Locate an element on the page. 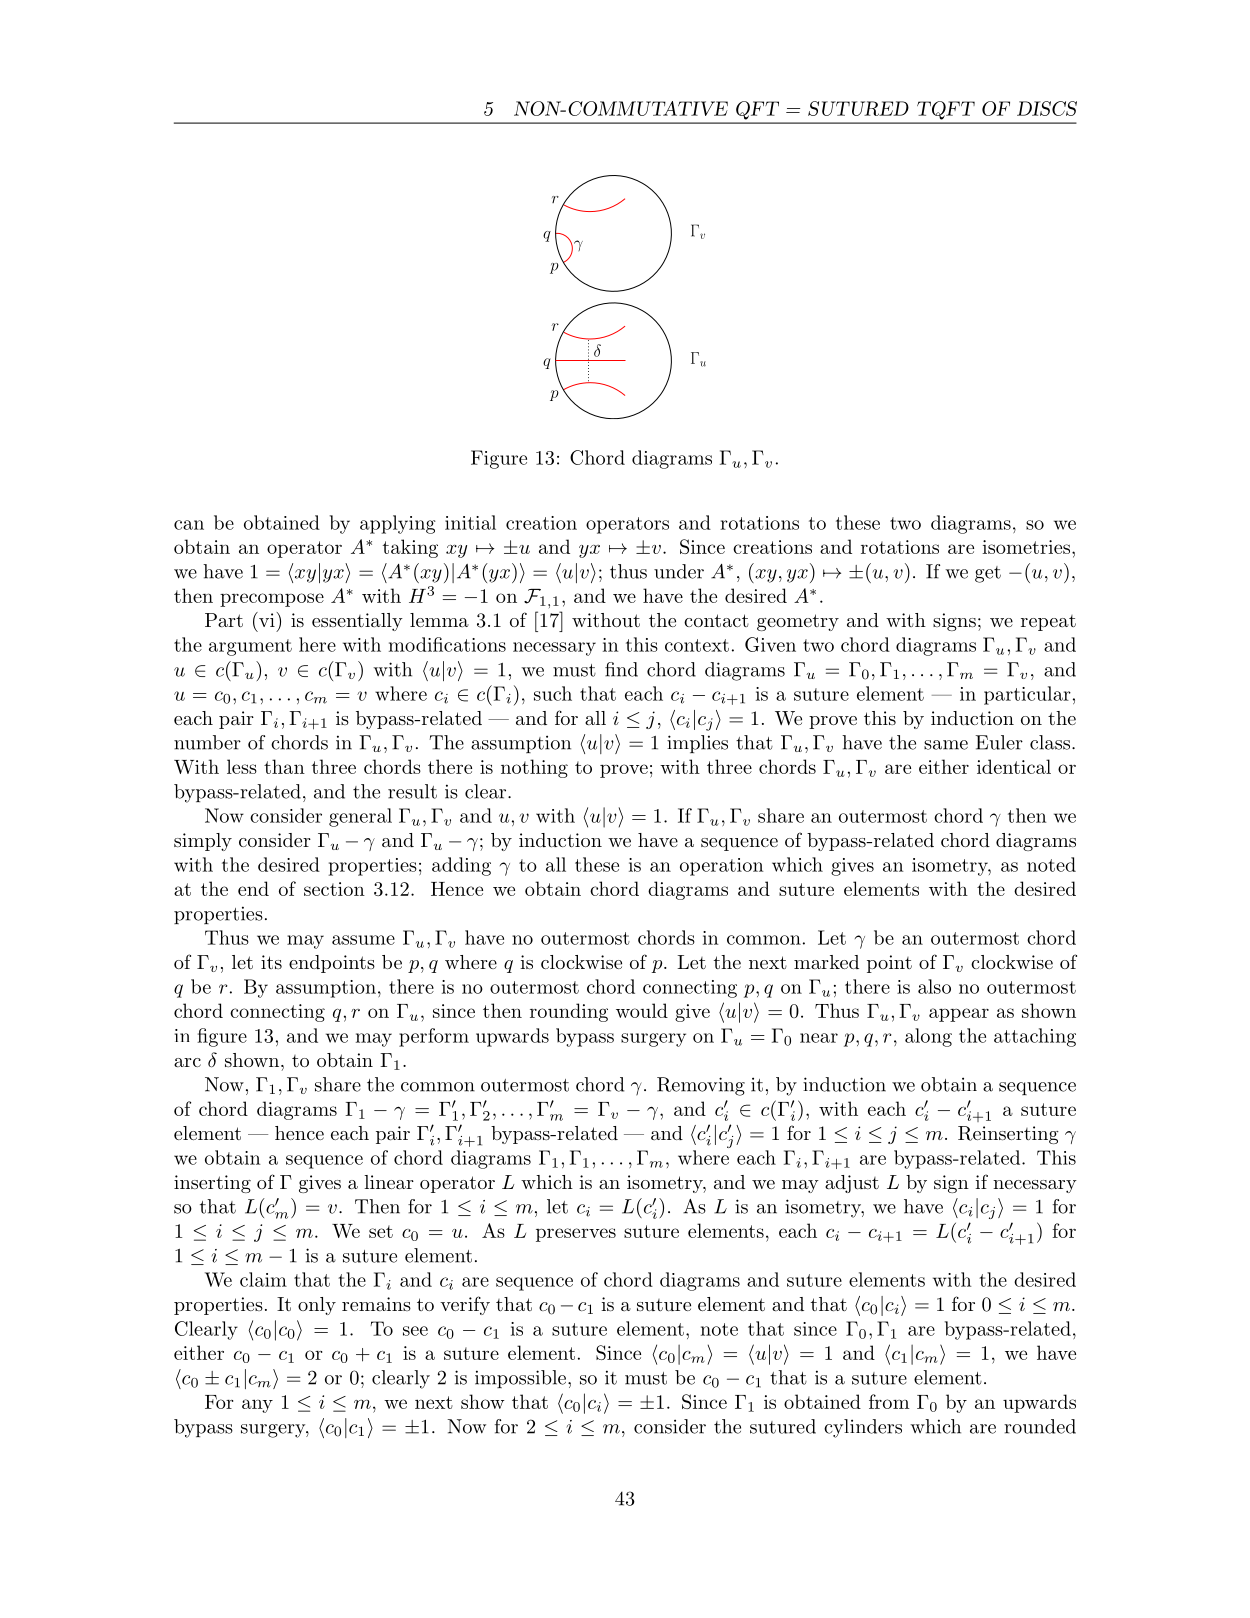 The image size is (1250, 1618). get is located at coordinates (988, 574).
